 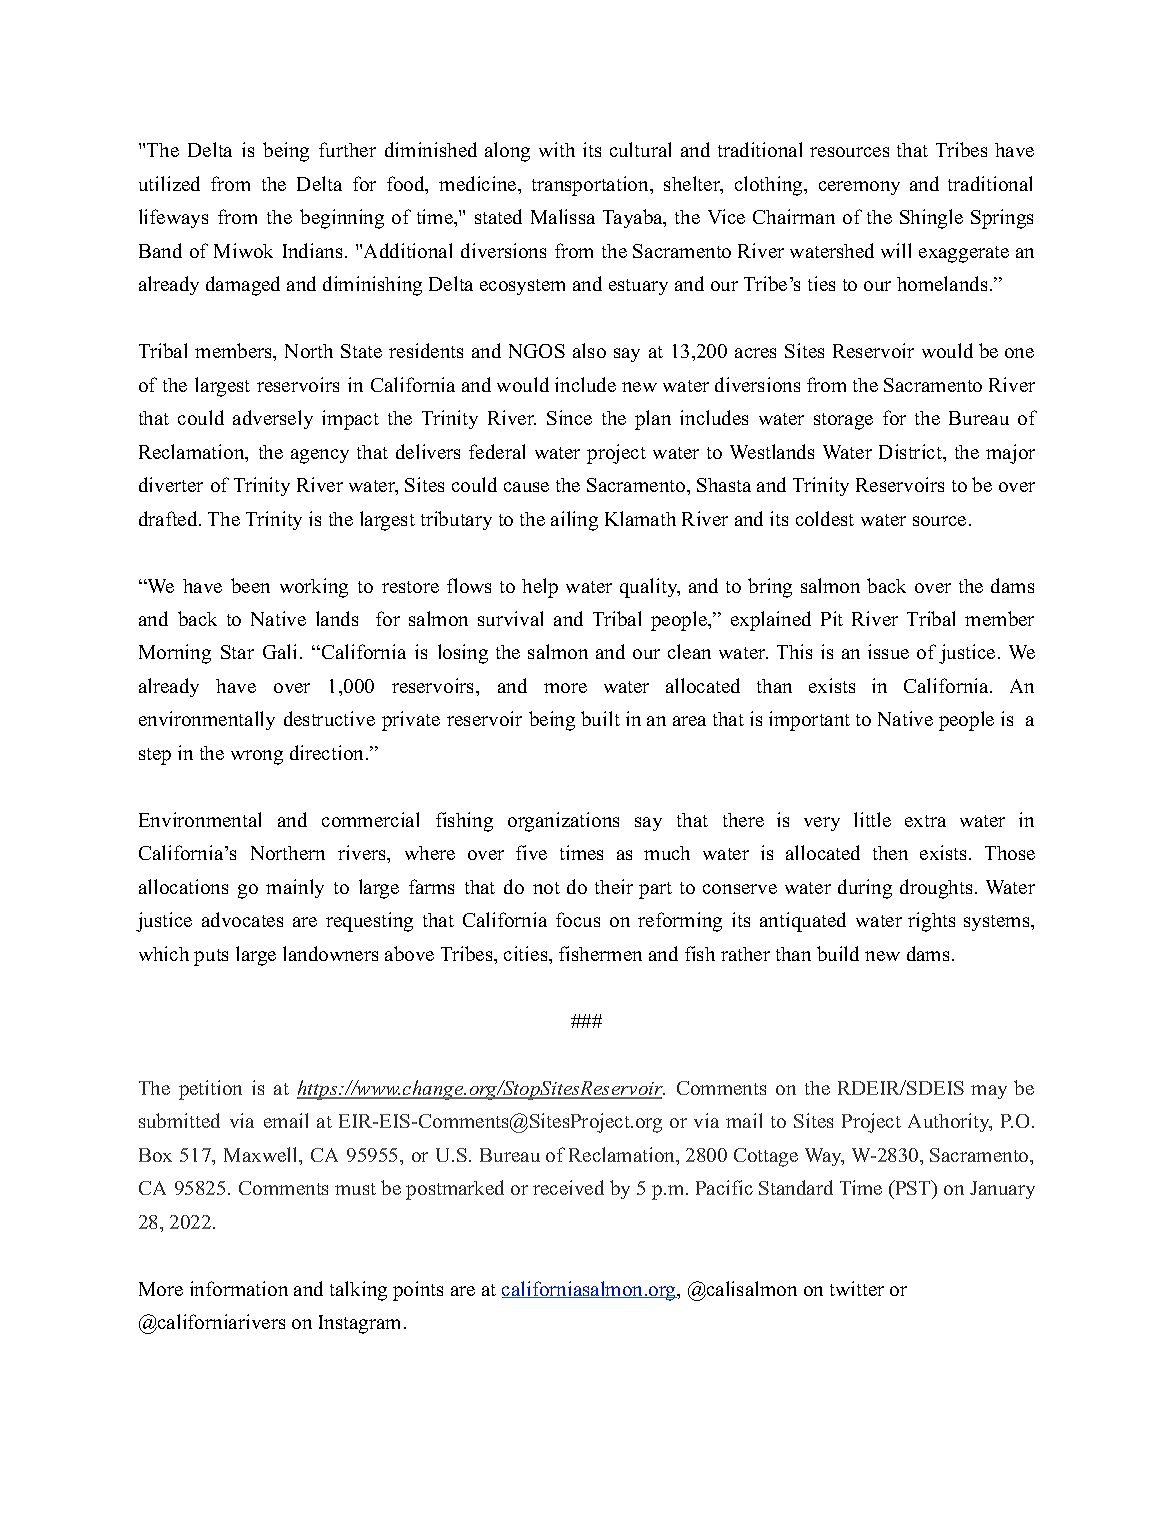 What do you see at coordinates (169, 183) in the document?
I see `utilized` at bounding box center [169, 183].
